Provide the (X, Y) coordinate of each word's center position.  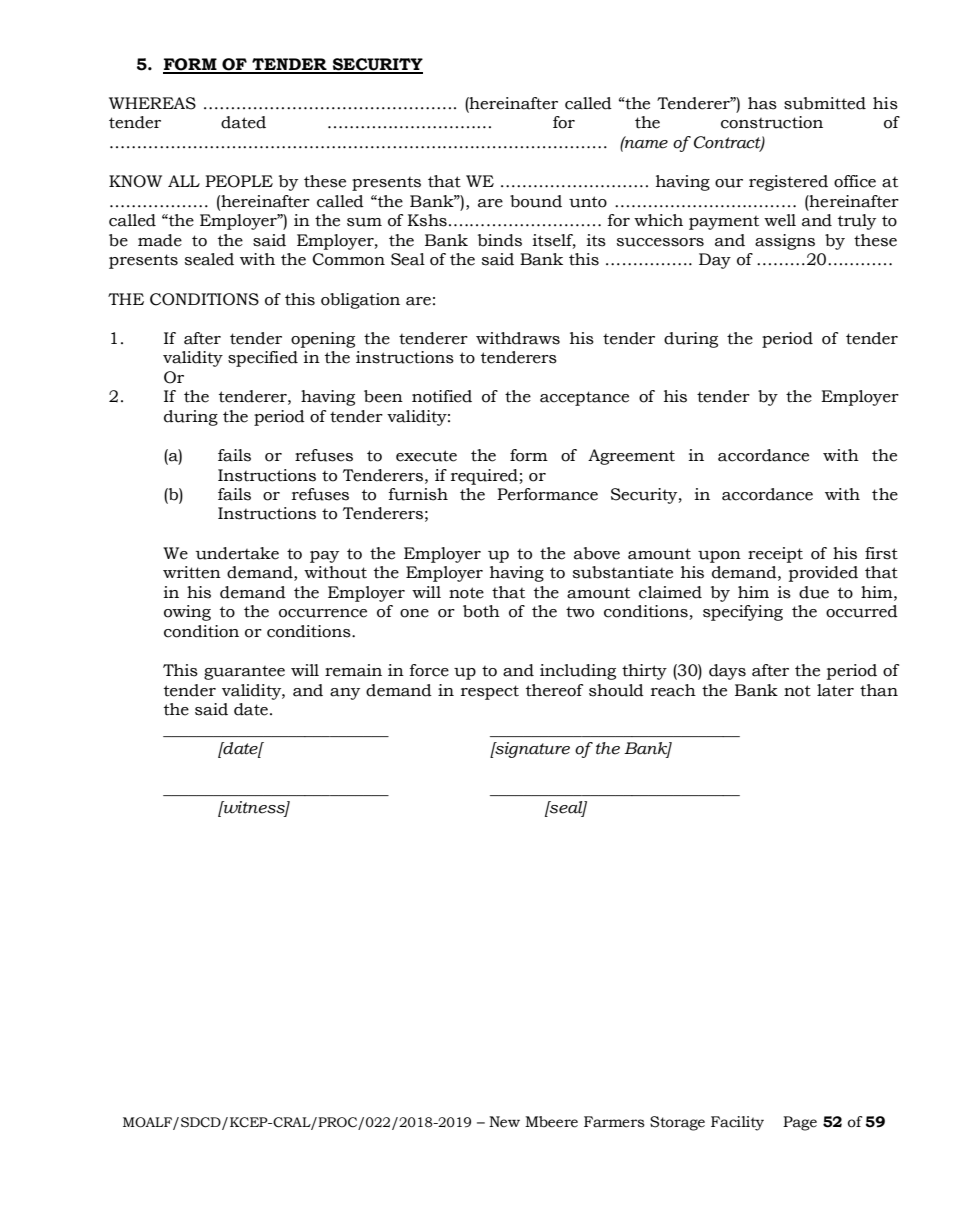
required (484, 477)
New (504, 1122)
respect (490, 692)
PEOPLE (239, 181)
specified (263, 359)
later (835, 690)
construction (772, 122)
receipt (775, 555)
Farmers (614, 1122)
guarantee (244, 673)
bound (536, 201)
